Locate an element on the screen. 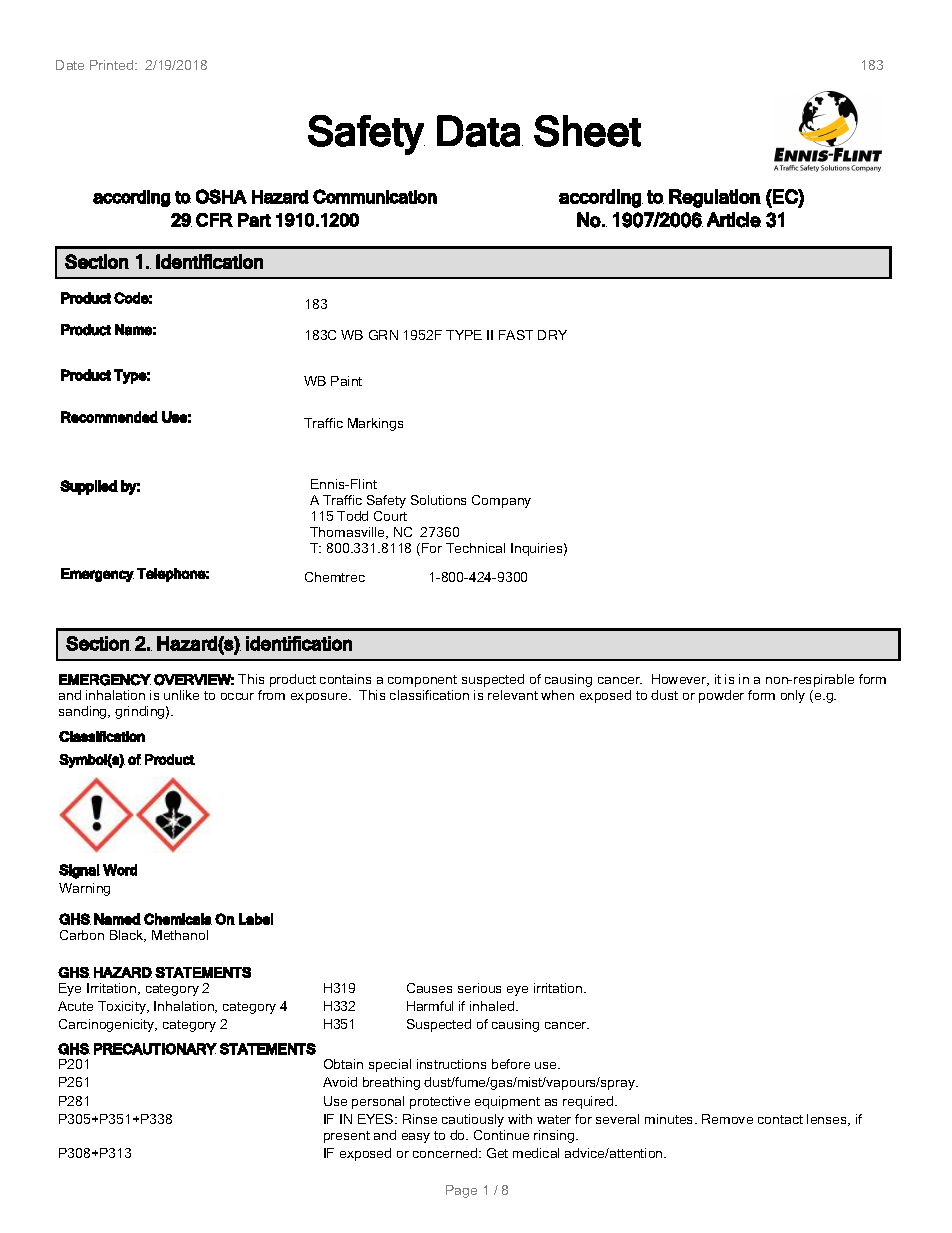  However is located at coordinates (680, 680).
